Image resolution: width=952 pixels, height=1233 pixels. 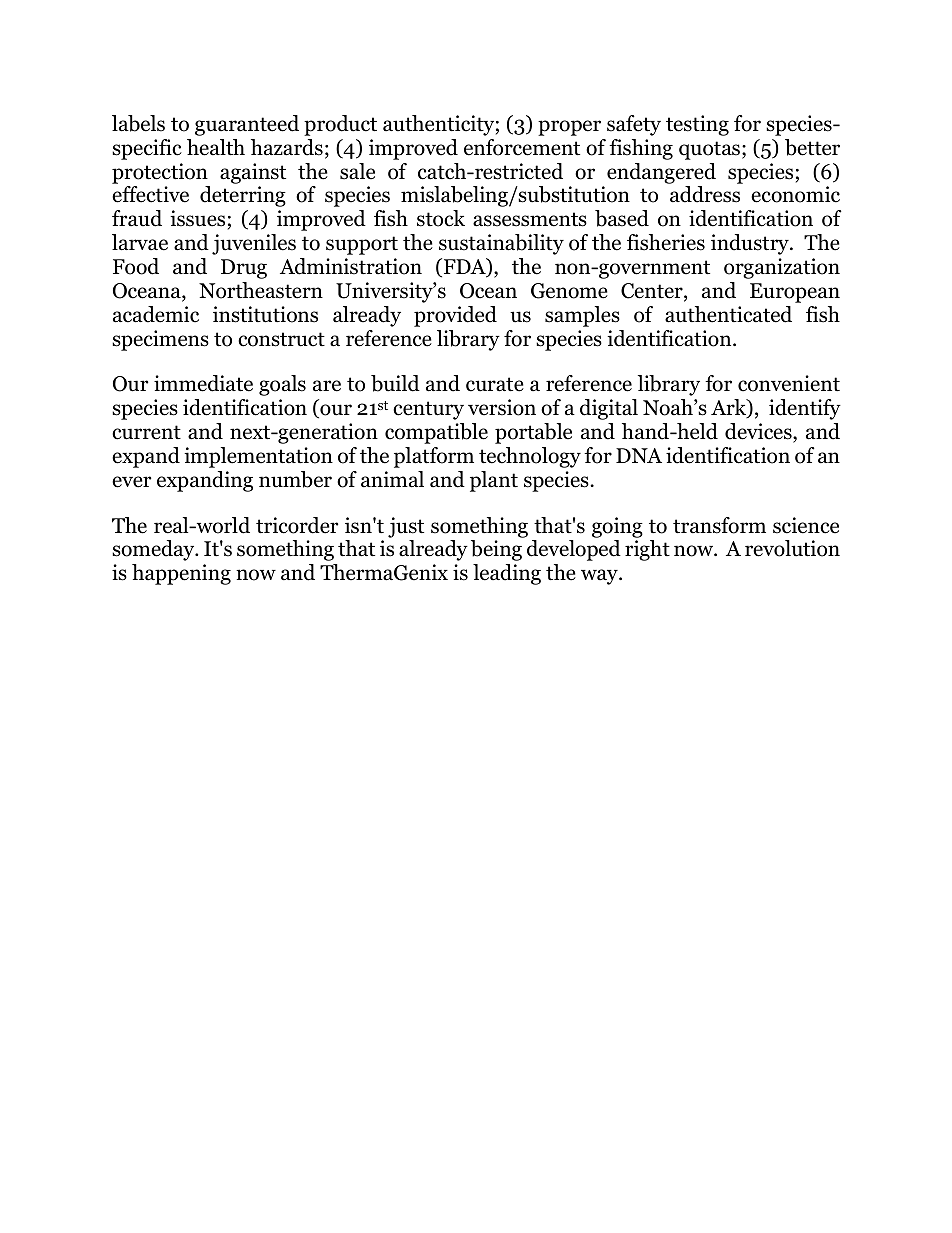 What do you see at coordinates (522, 147) in the screenshot?
I see `enforcement` at bounding box center [522, 147].
